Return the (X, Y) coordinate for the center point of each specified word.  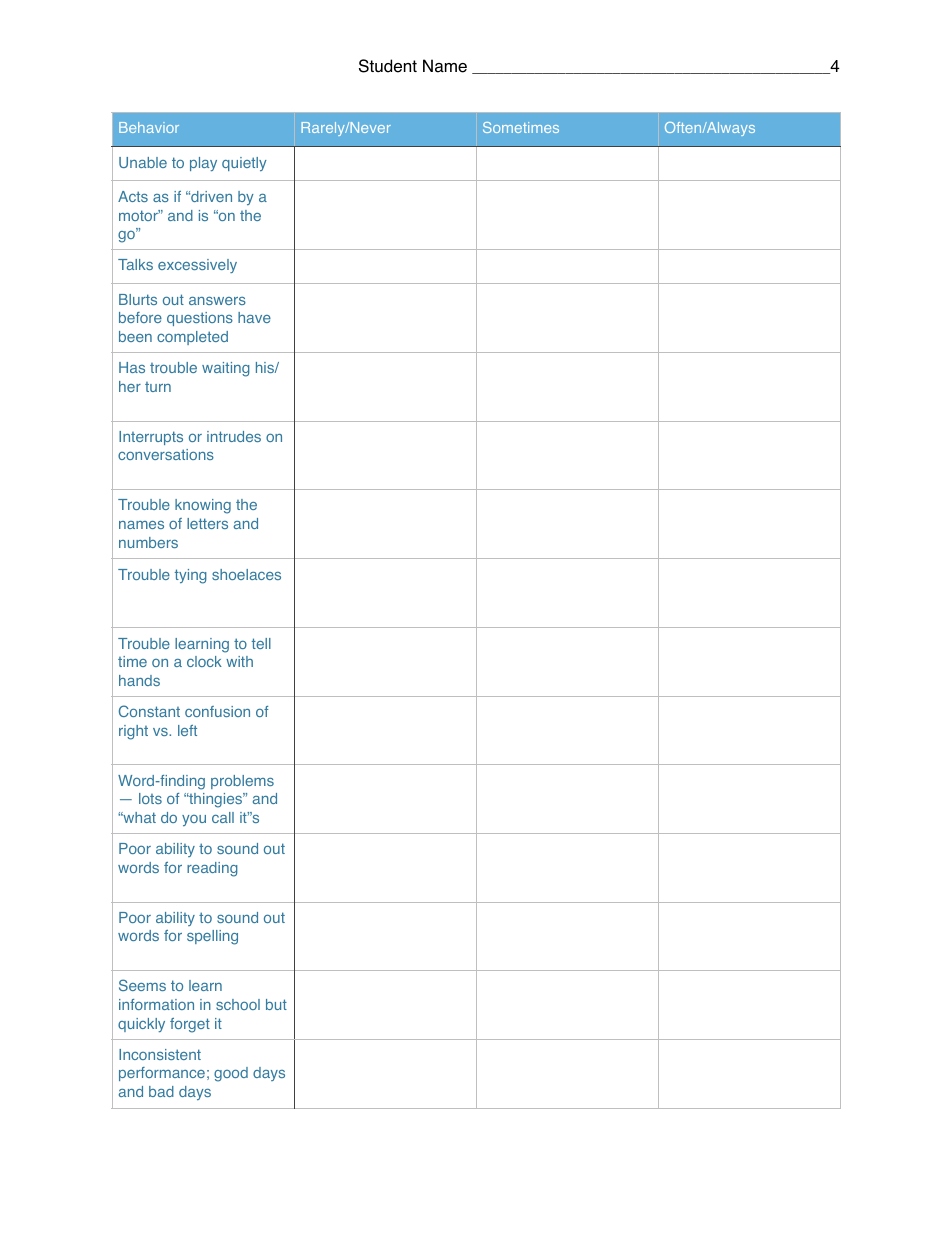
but (276, 1004)
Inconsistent (160, 1054)
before (140, 317)
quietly (244, 164)
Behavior (149, 127)
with (239, 661)
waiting (226, 369)
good (231, 1074)
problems (242, 782)
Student (388, 66)
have (254, 317)
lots (150, 798)
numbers (148, 542)
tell (261, 643)
